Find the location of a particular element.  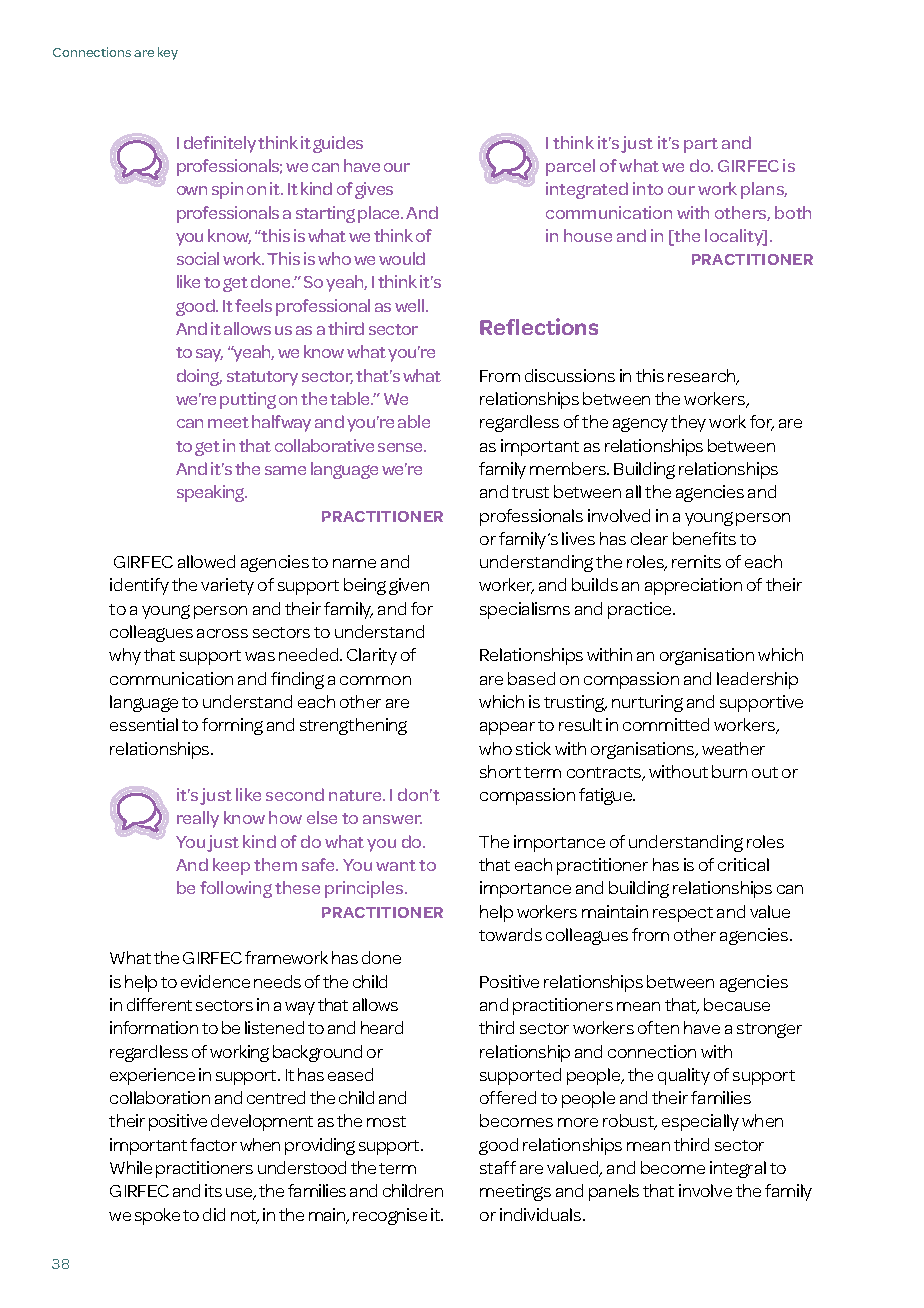

speaking is located at coordinates (212, 493).
